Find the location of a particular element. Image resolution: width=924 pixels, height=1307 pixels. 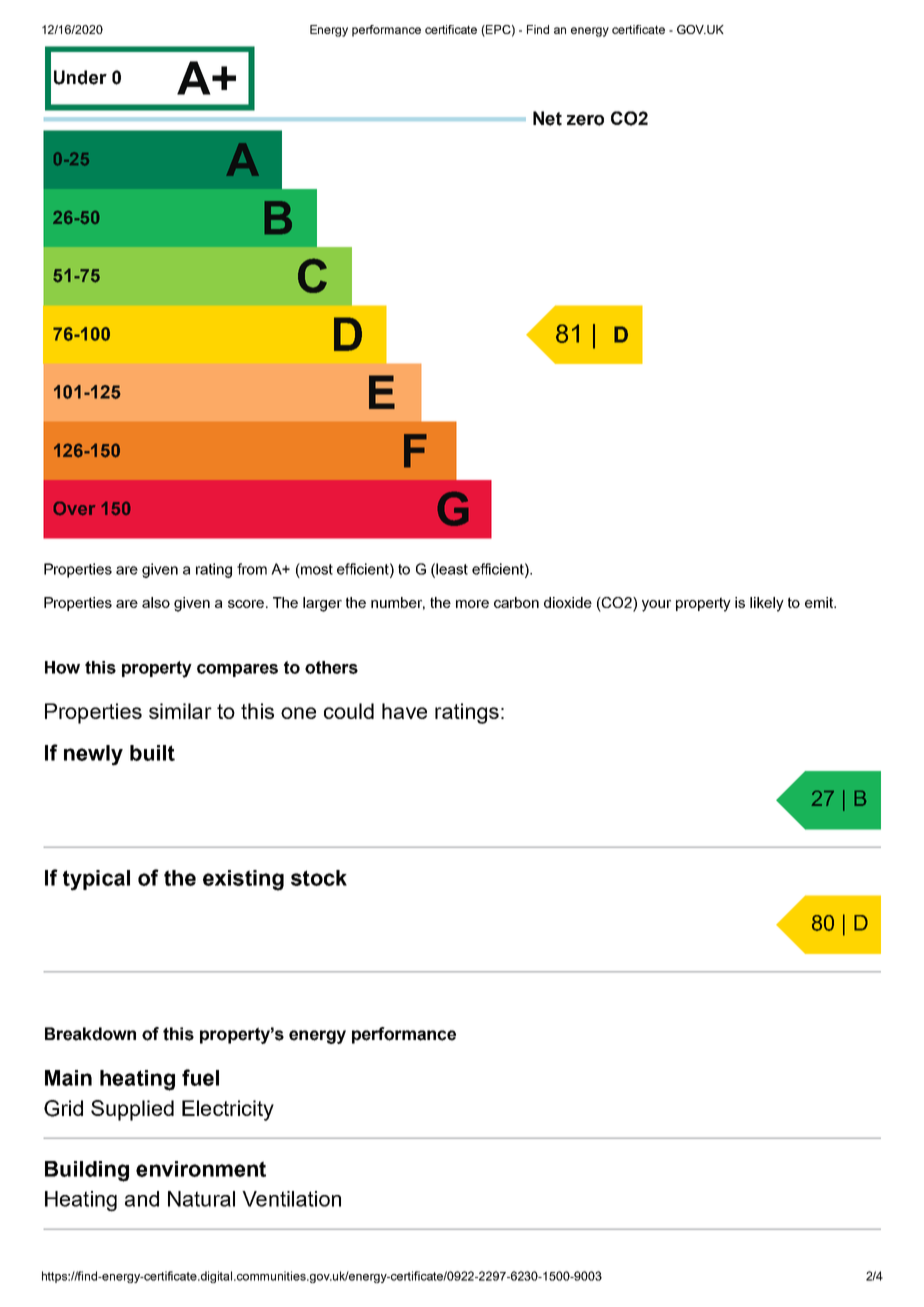

zero is located at coordinates (585, 120).
